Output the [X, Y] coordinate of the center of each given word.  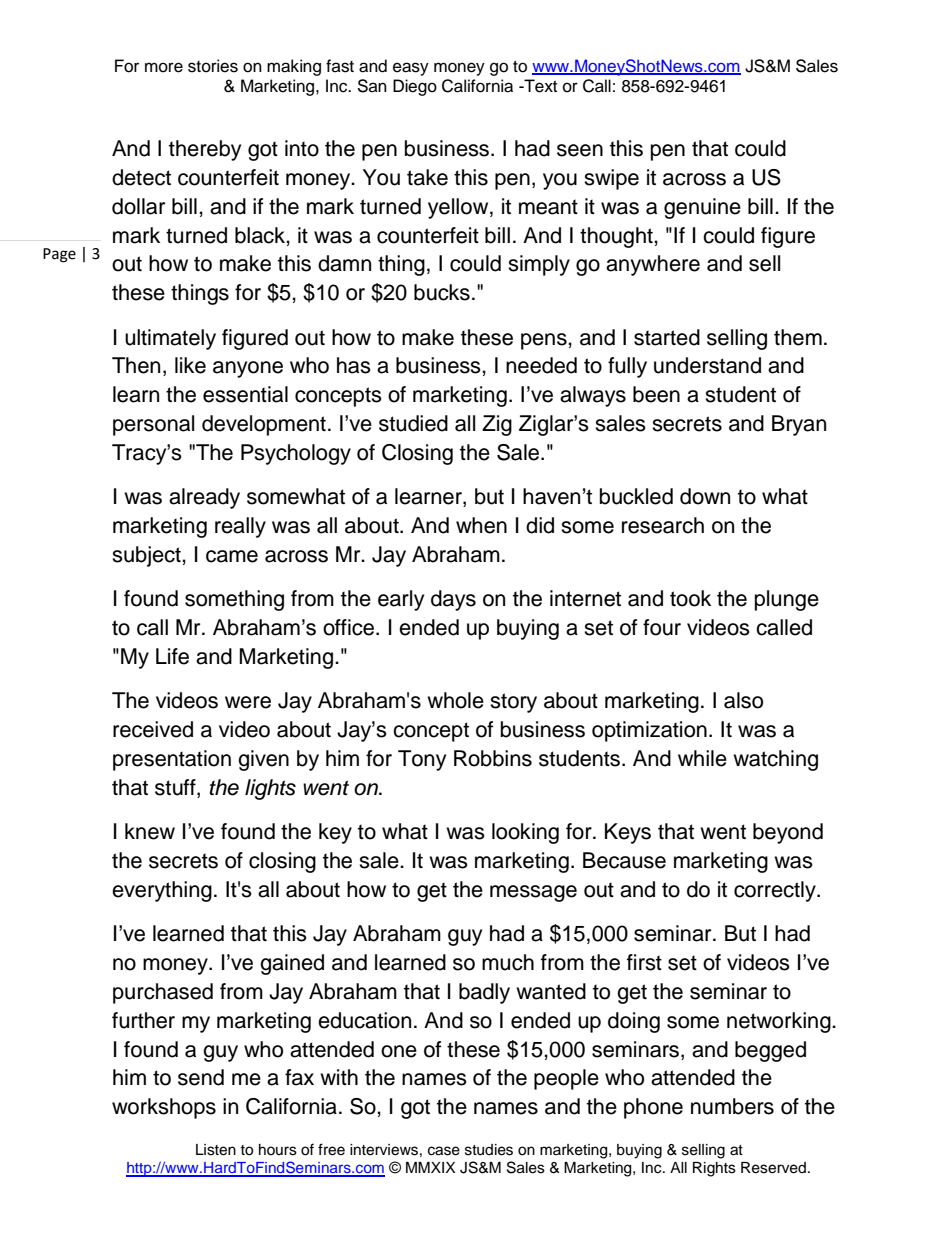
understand [707, 365]
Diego [415, 87]
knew [150, 831]
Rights [714, 1169]
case [444, 1151]
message [533, 893]
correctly [776, 891]
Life [172, 656]
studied [413, 423]
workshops [164, 1108]
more [164, 67]
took [690, 598]
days [453, 600]
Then [136, 365]
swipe [611, 179]
